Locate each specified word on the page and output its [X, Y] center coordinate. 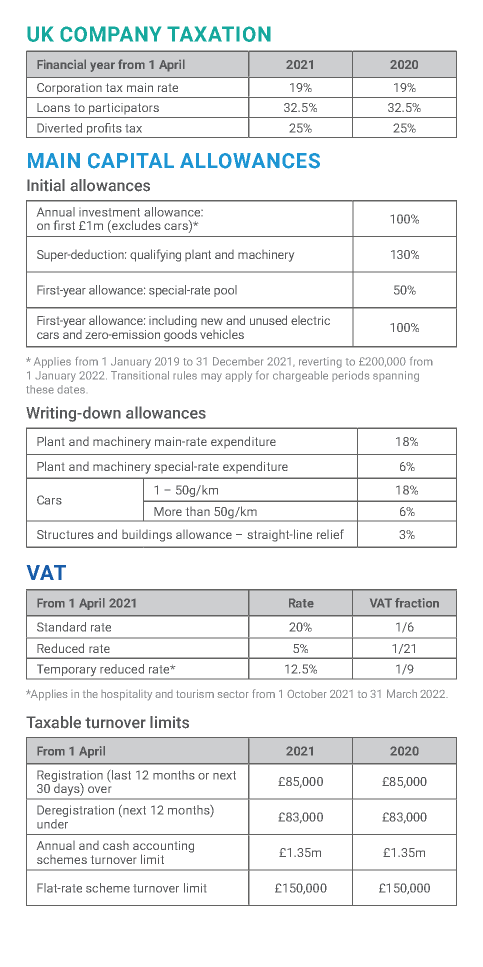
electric [310, 320]
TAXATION [219, 34]
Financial [61, 64]
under [52, 824]
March [402, 693]
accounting [163, 848]
